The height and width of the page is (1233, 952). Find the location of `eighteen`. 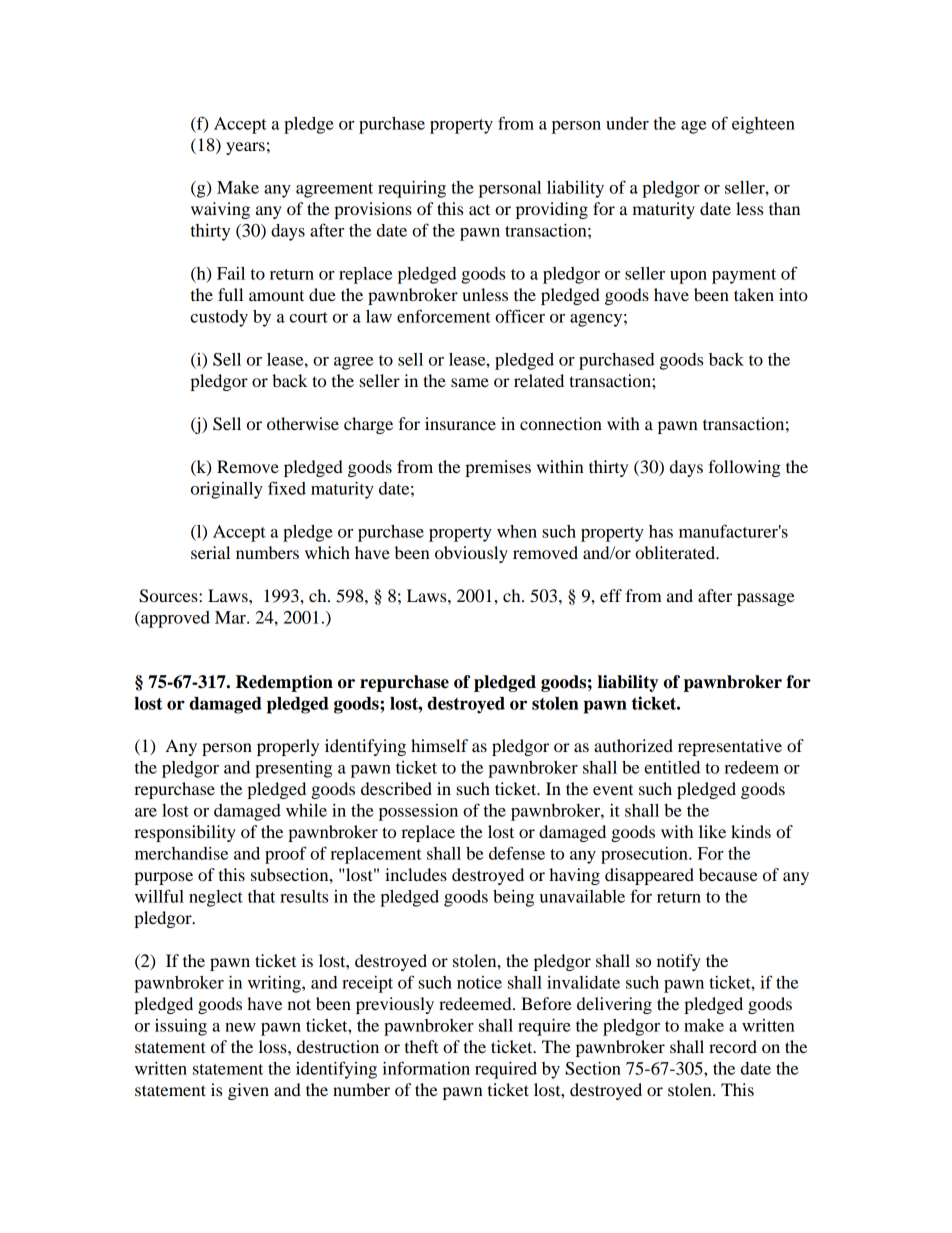

eighteen is located at coordinates (763, 125).
